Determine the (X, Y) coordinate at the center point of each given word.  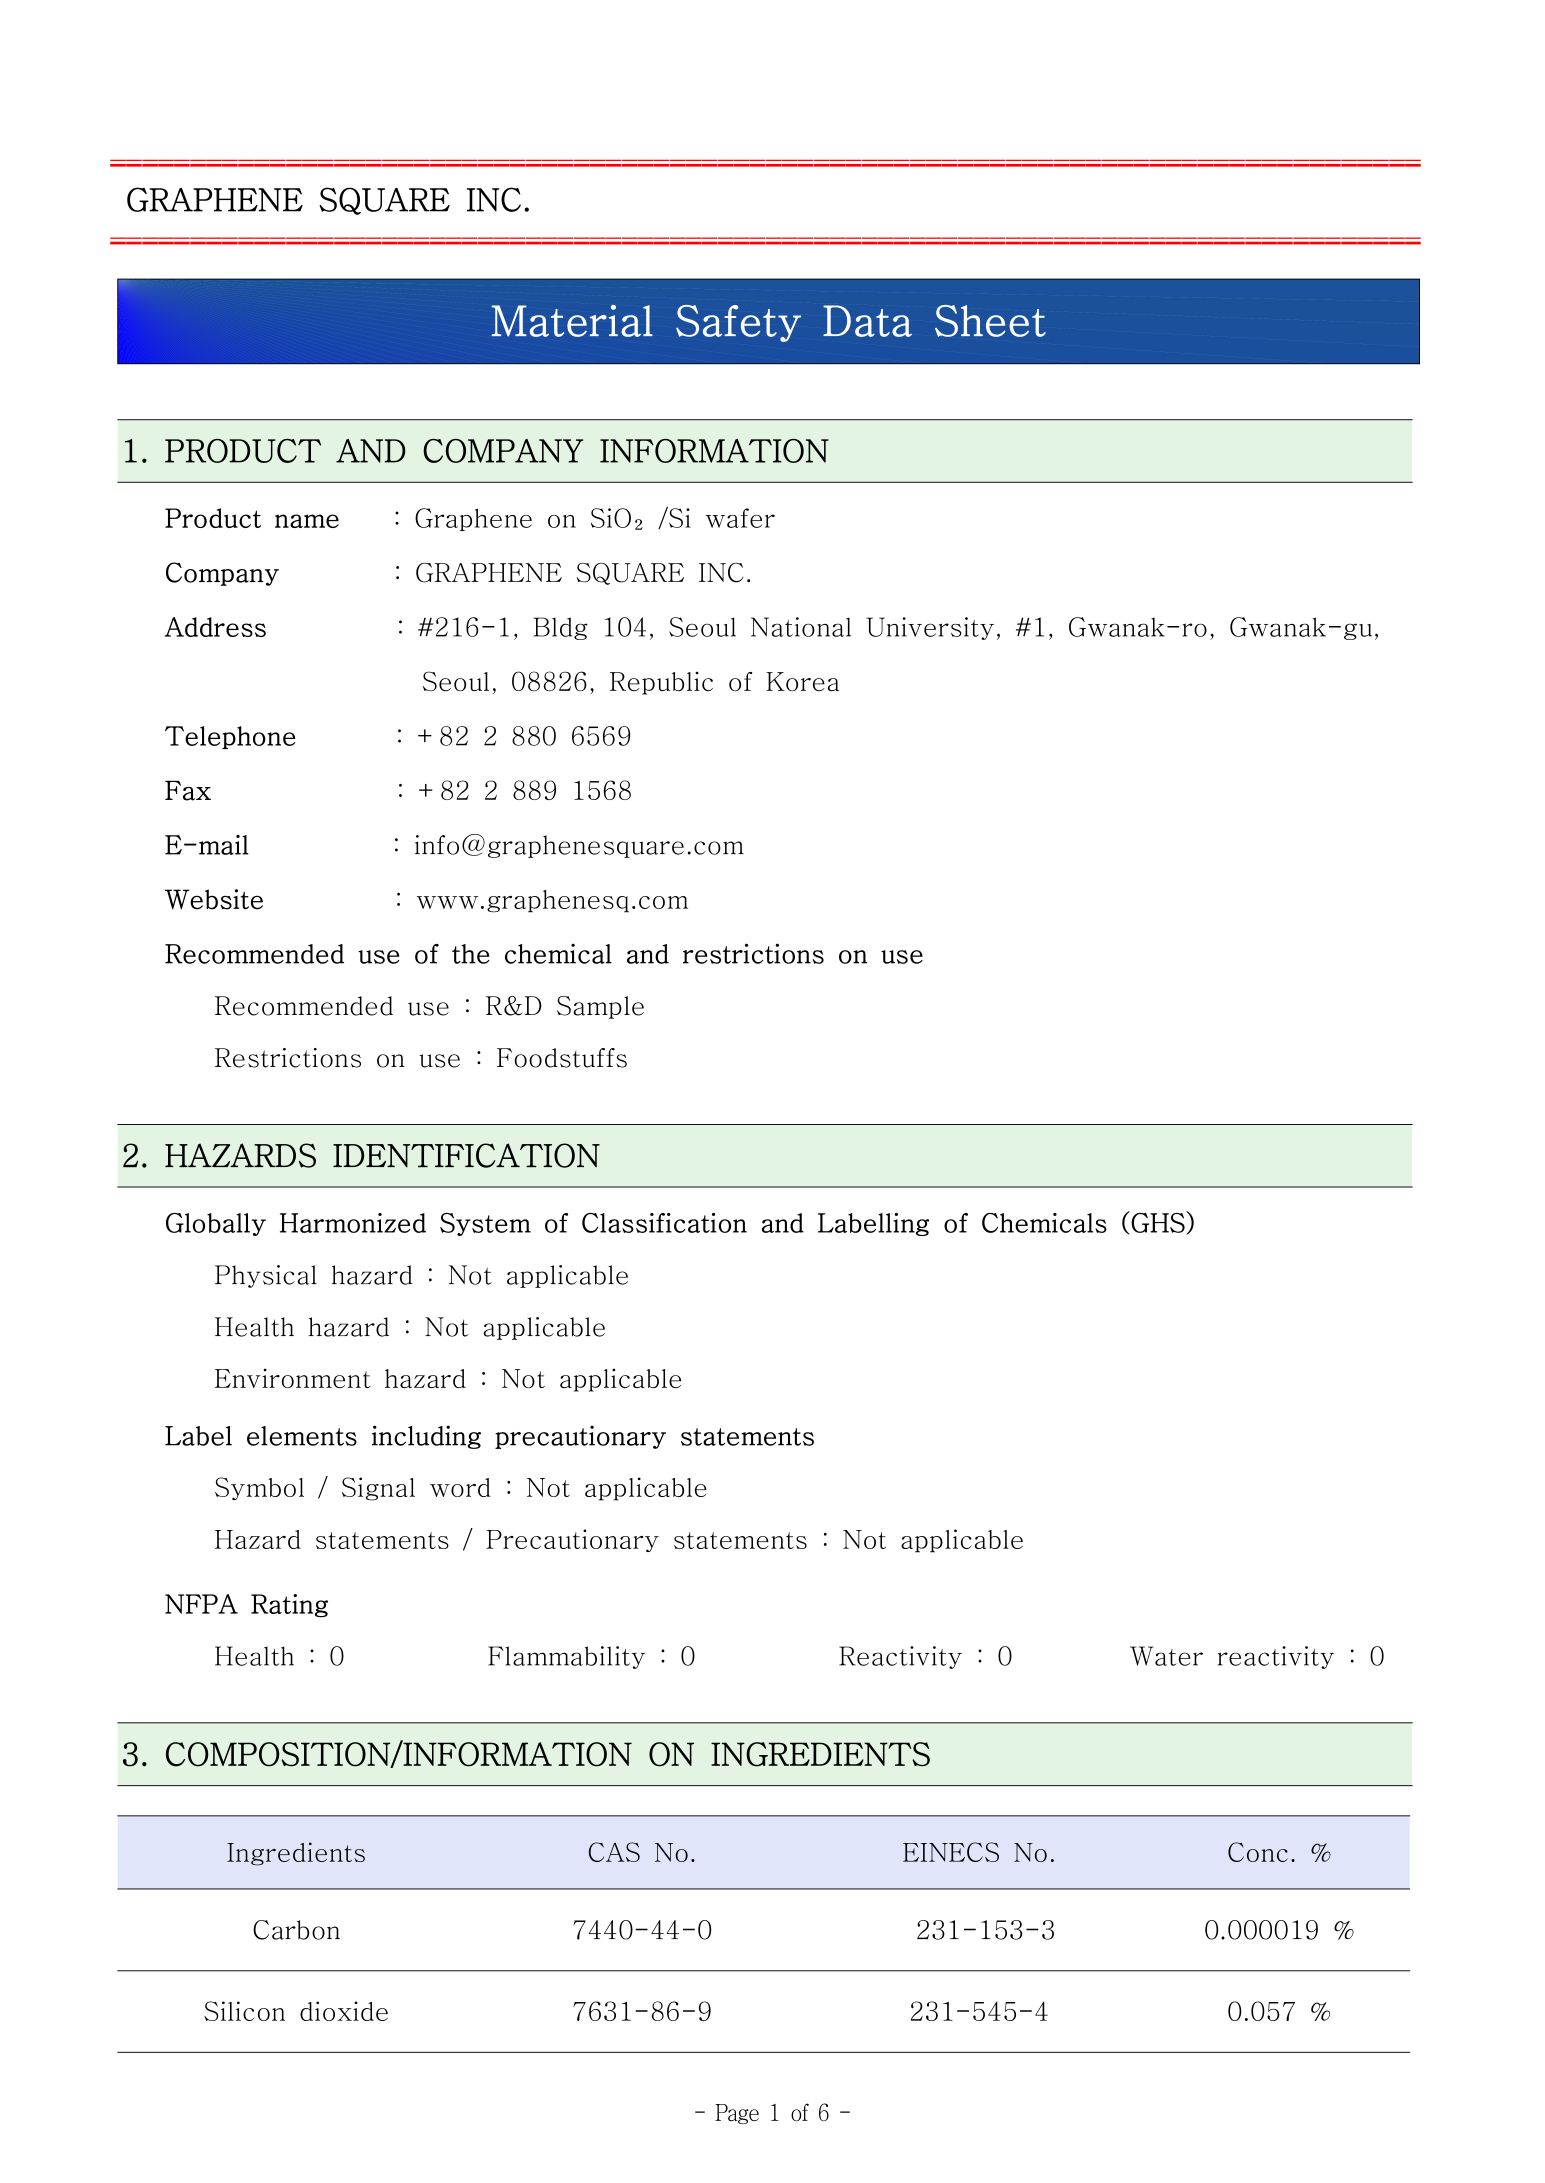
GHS (1159, 1223)
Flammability (566, 1657)
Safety (738, 323)
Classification (664, 1223)
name (307, 521)
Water (1166, 1656)
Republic (661, 683)
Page (737, 2114)
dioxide (344, 2011)
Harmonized (353, 1223)
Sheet (990, 321)
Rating (289, 1606)
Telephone (230, 737)
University (930, 628)
